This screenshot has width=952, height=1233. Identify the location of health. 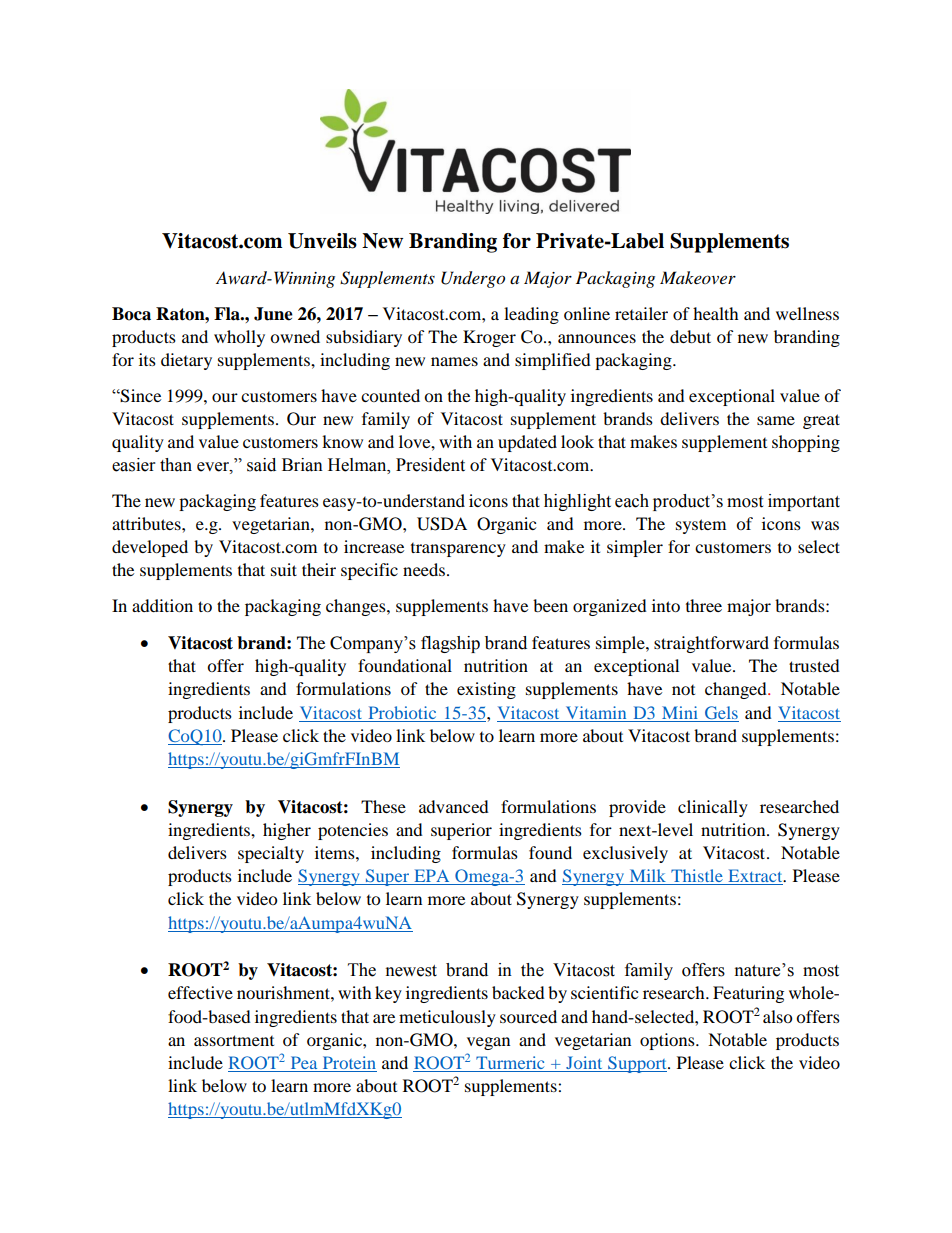
(716, 313).
